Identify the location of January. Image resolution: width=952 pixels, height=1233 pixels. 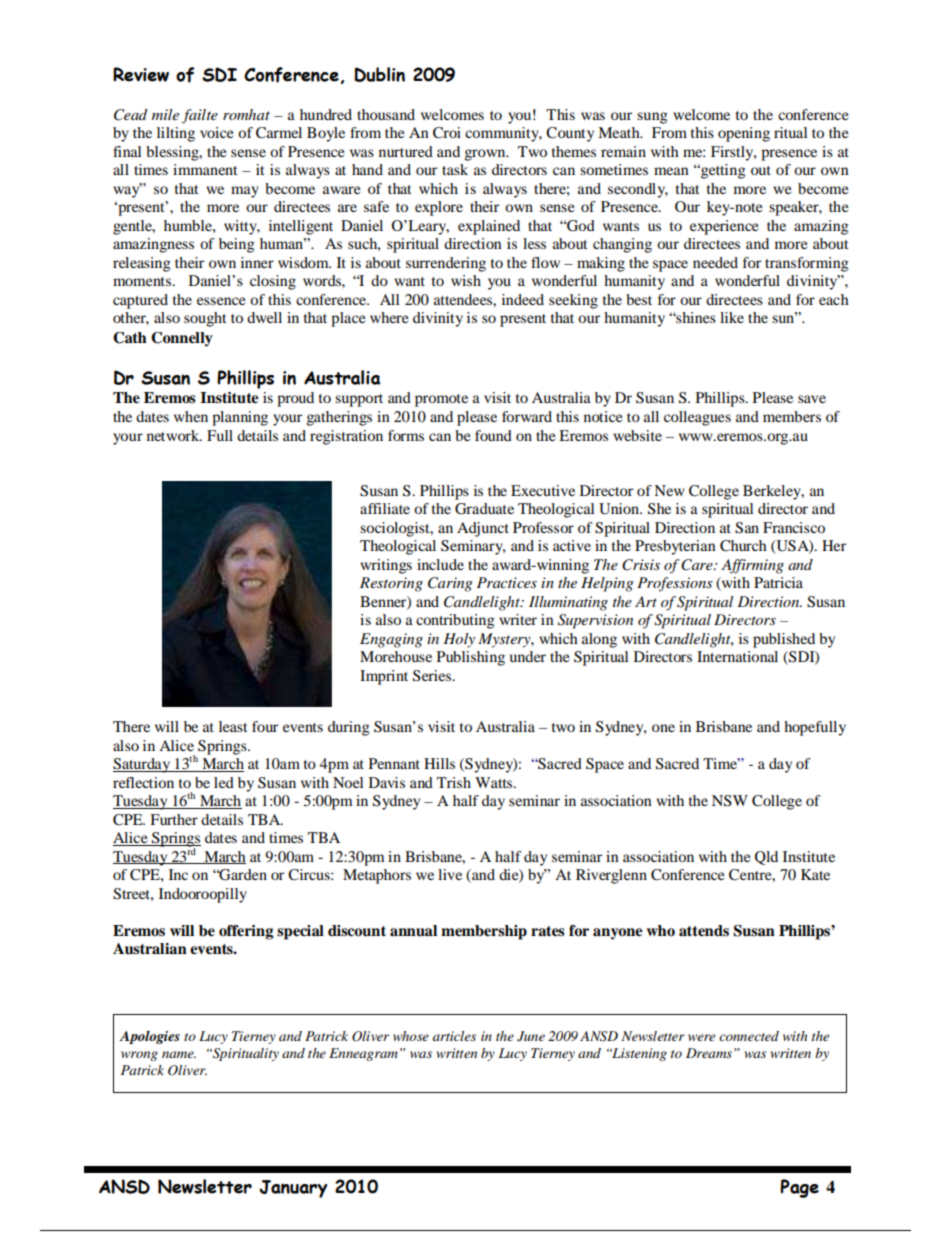
(293, 1189).
